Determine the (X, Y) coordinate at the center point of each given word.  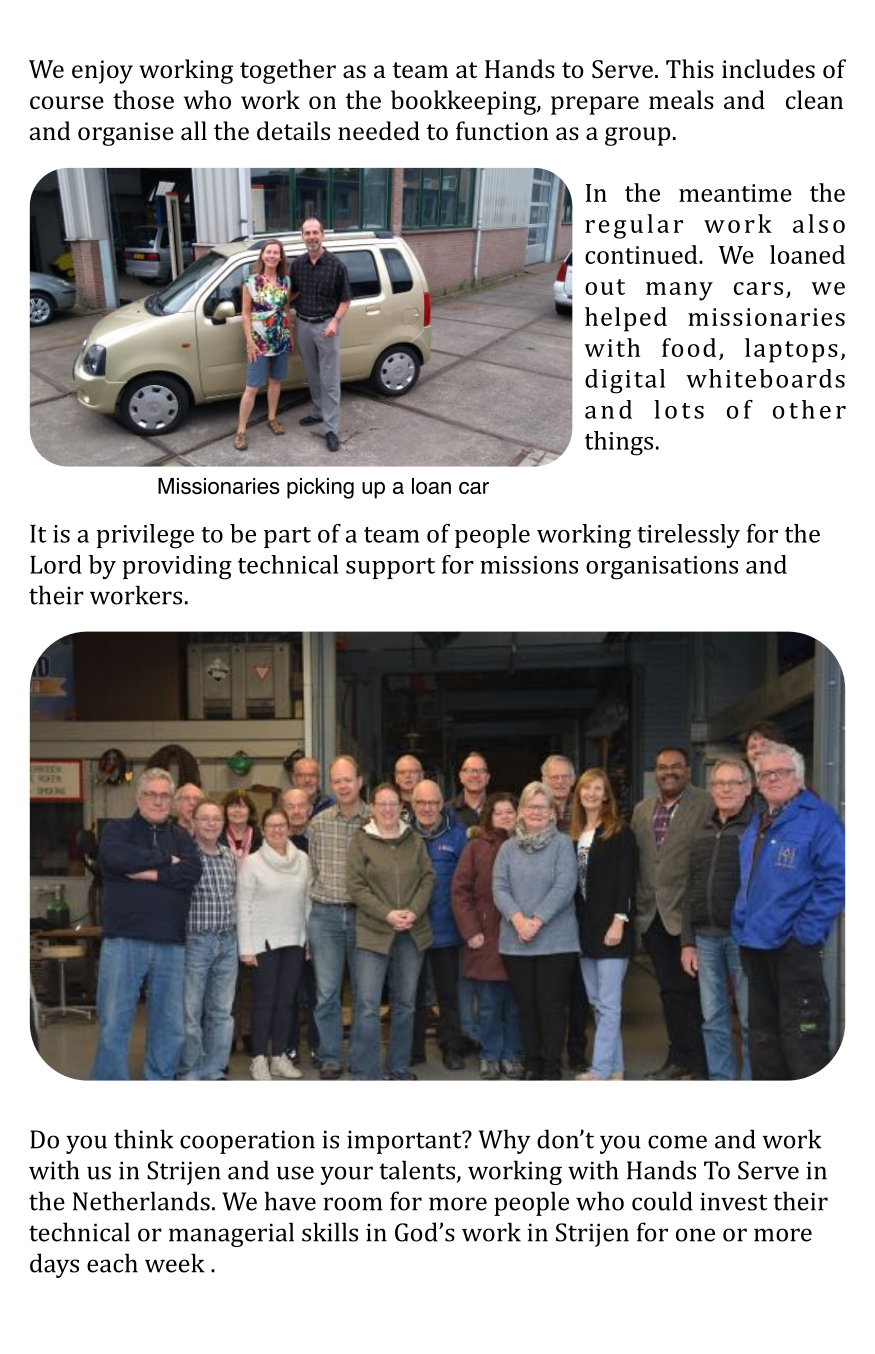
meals (681, 99)
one (695, 1235)
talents (417, 1170)
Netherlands (141, 1201)
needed (379, 130)
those (143, 99)
